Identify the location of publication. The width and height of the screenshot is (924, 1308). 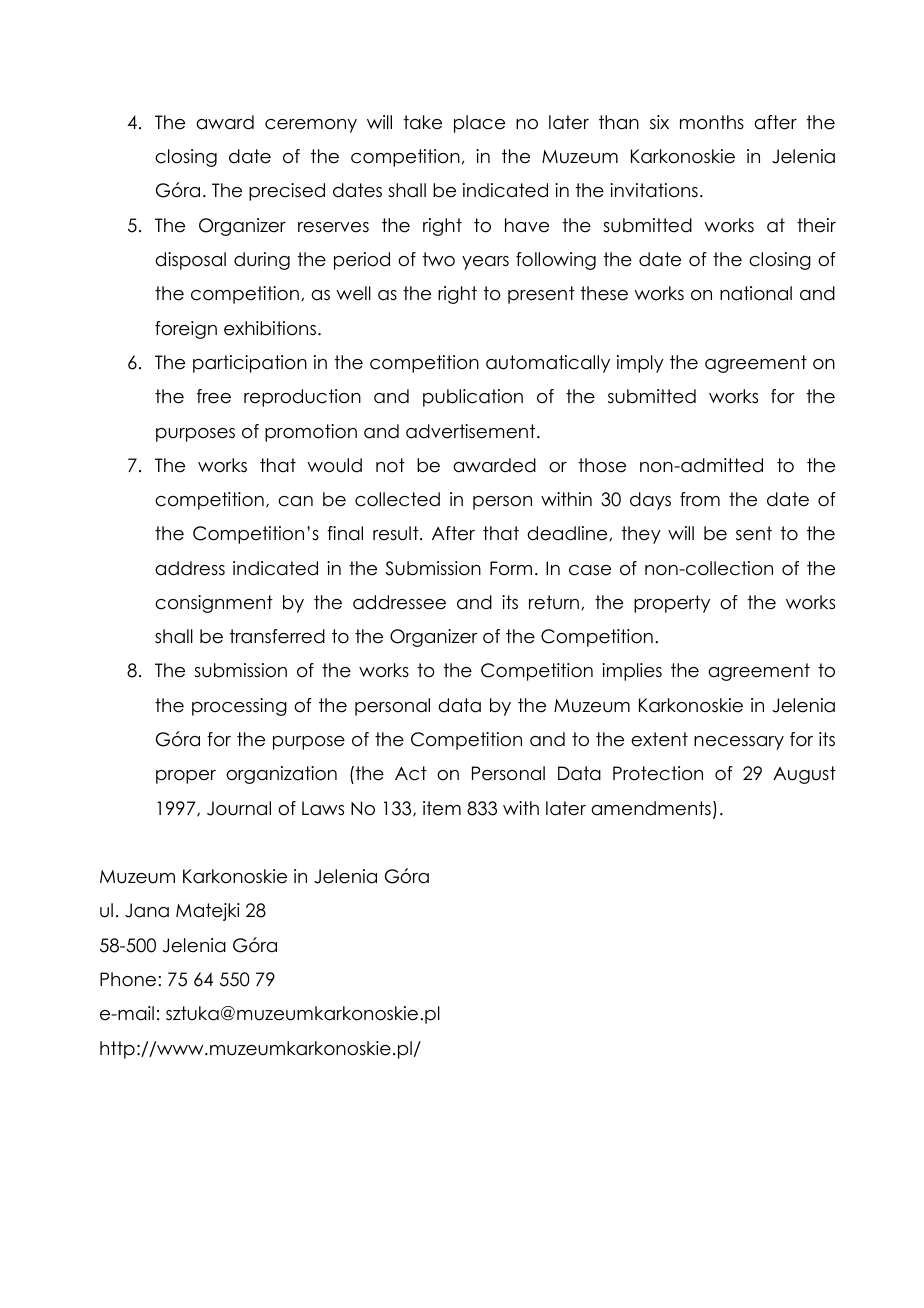
(473, 398).
